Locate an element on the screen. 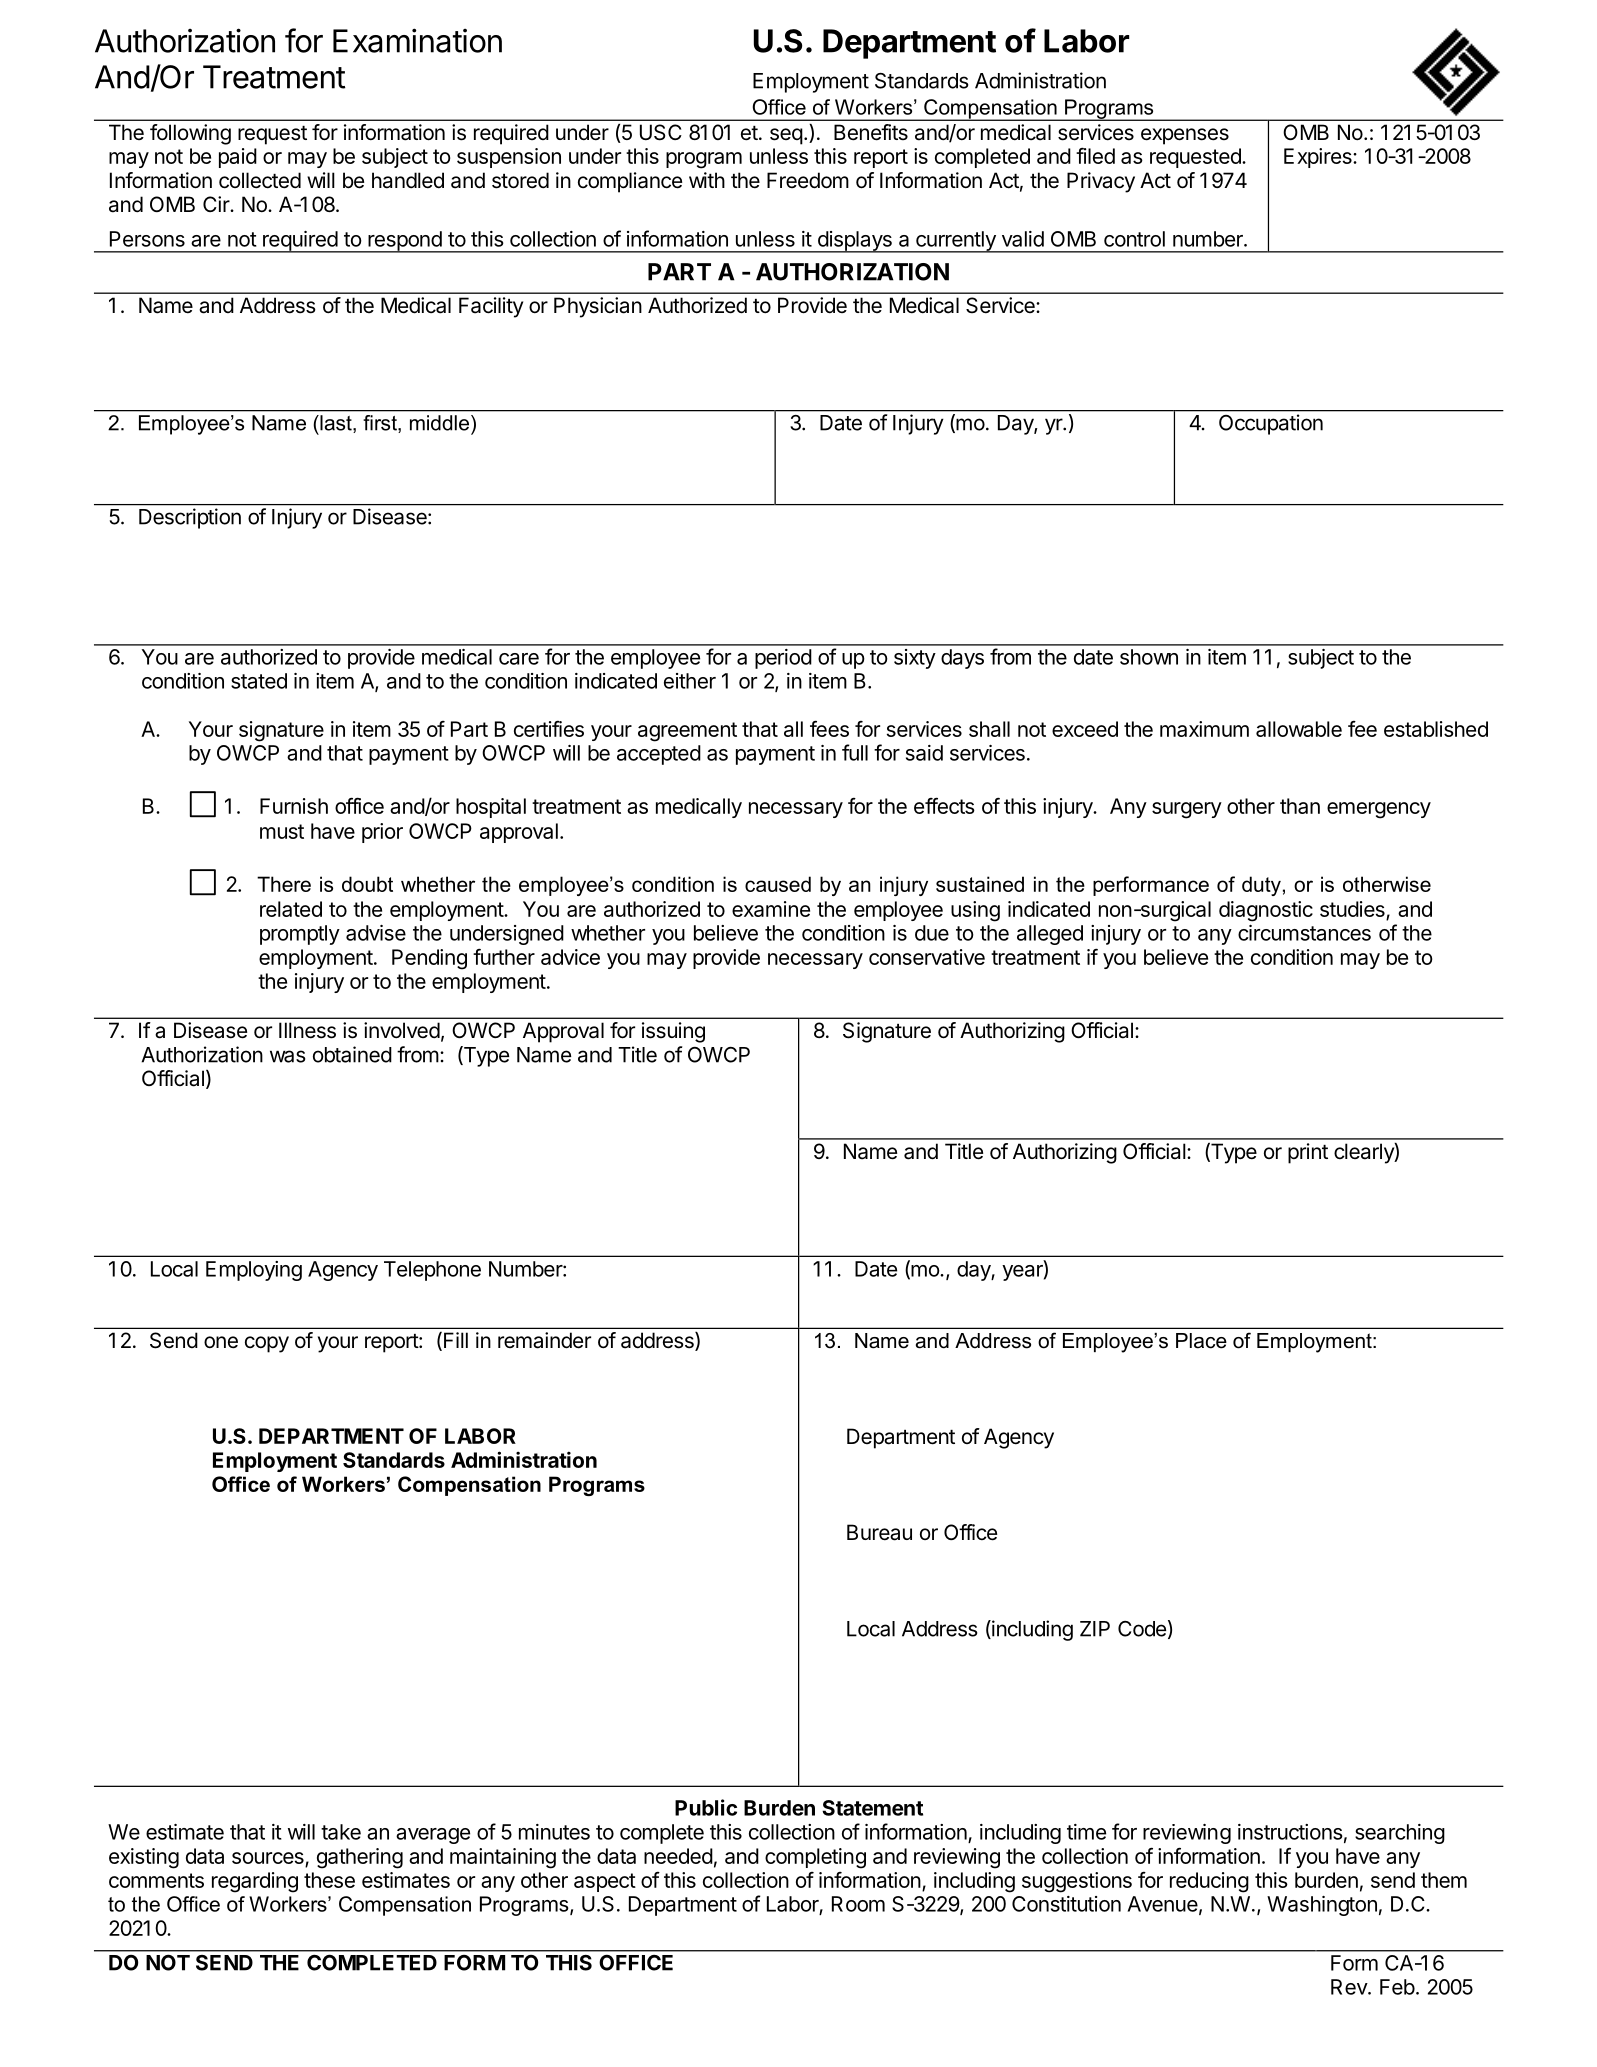 The width and height of the screenshot is (1597, 2067). Washington is located at coordinates (1322, 1906).
